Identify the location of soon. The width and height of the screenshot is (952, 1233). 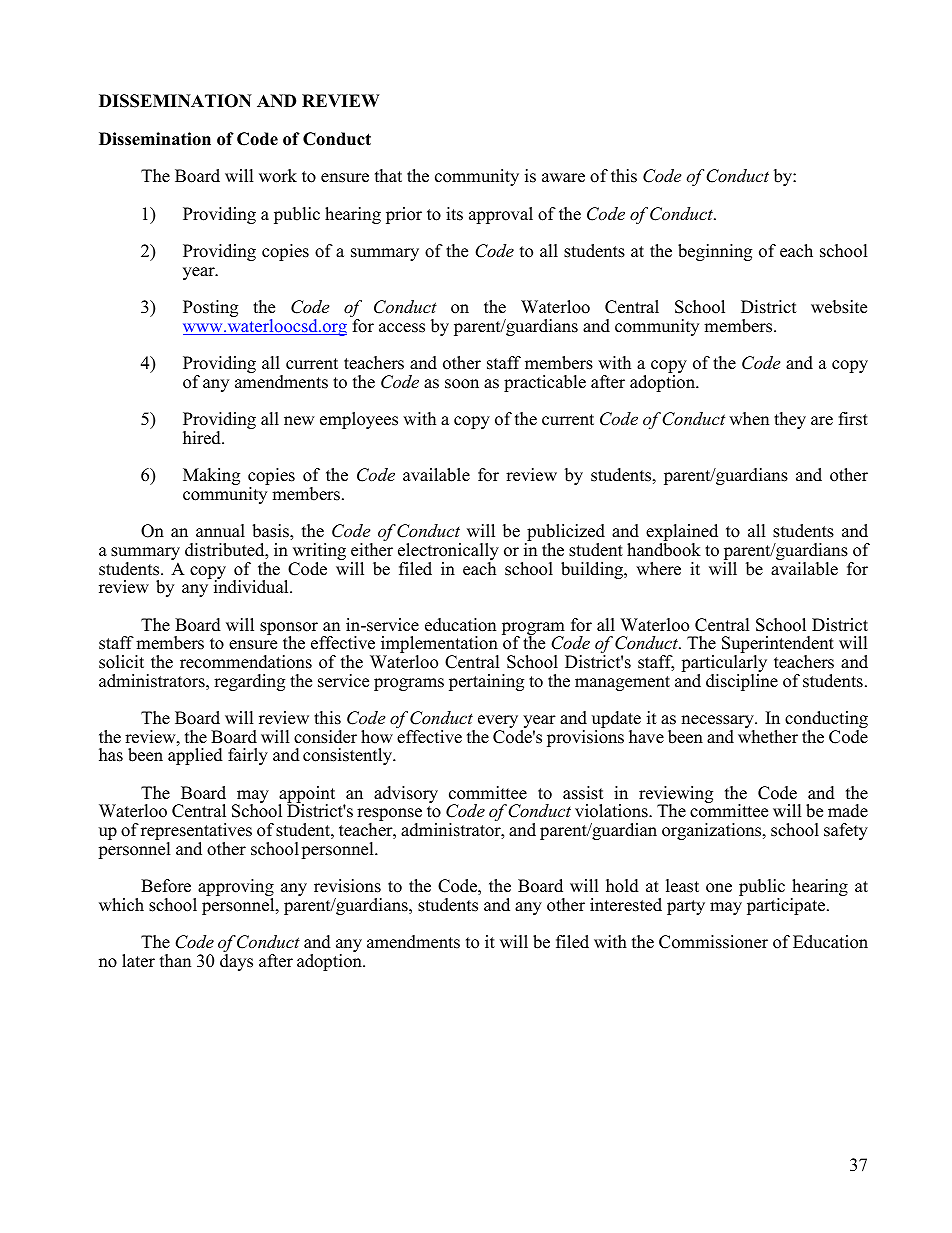
(462, 384).
